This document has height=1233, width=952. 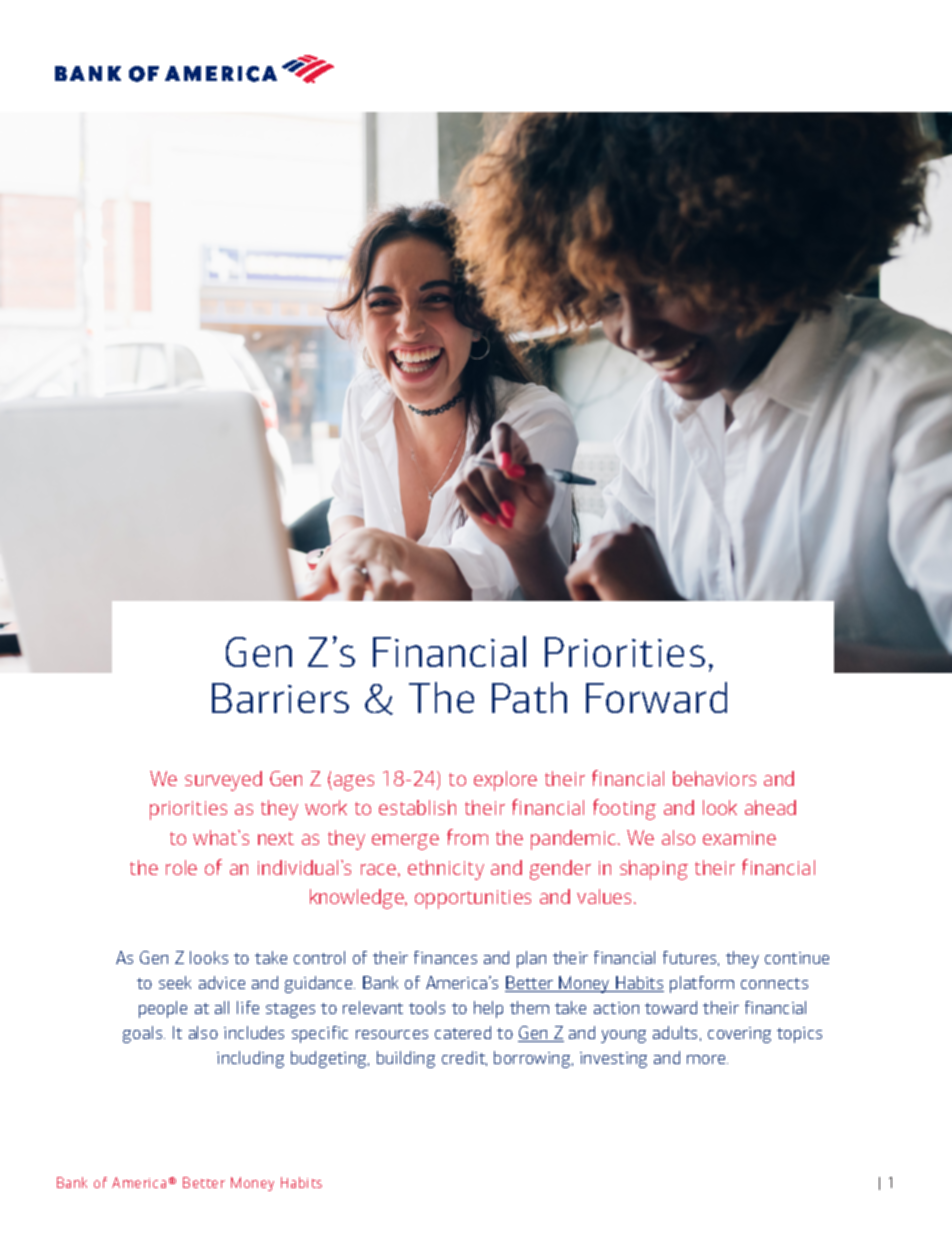 I want to click on Path, so click(x=529, y=697).
